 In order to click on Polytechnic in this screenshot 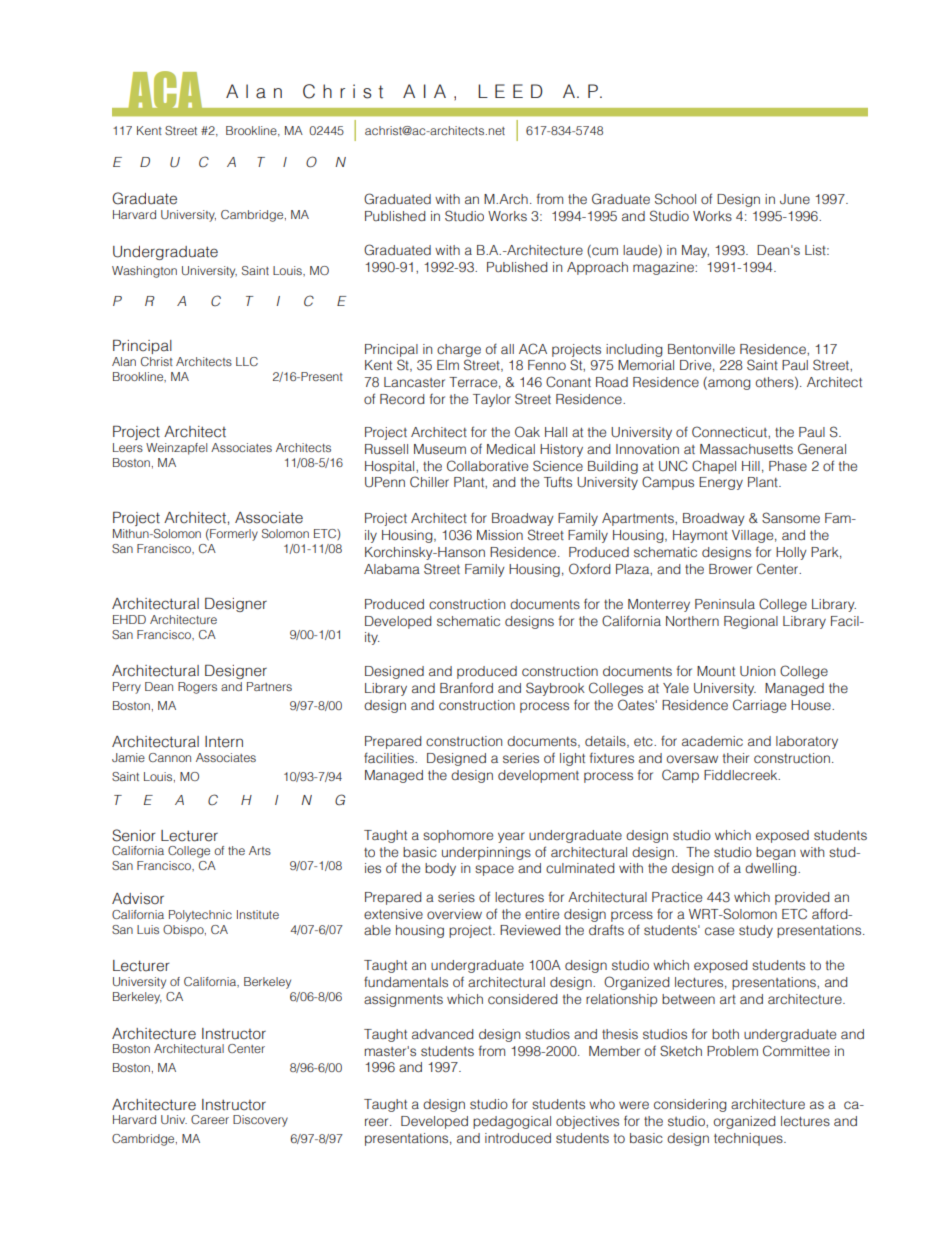, I will do `click(200, 916)`.
